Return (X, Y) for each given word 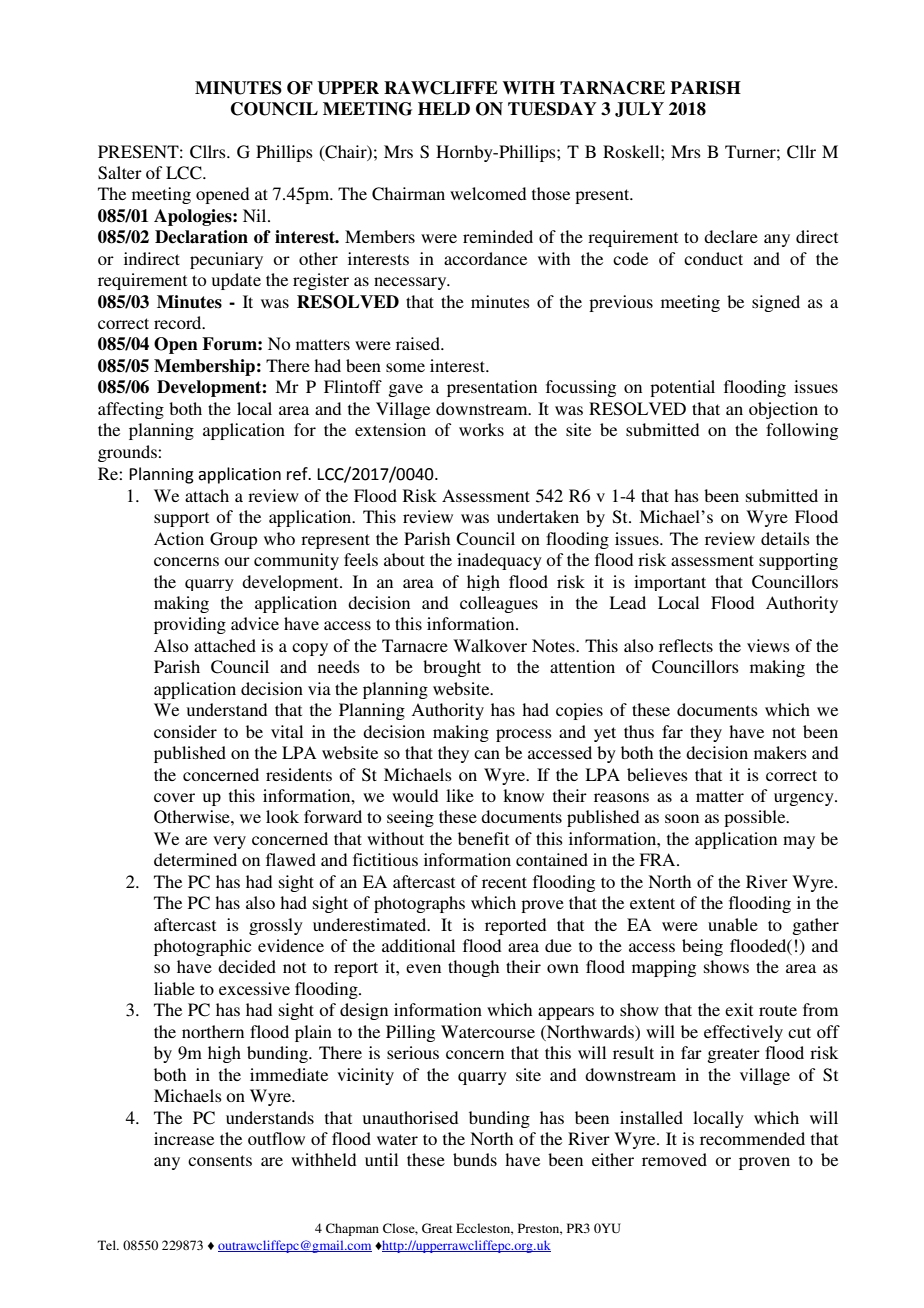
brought (452, 668)
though (473, 968)
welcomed (488, 193)
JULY (639, 109)
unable (733, 924)
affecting (131, 410)
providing (190, 625)
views (768, 645)
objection (783, 410)
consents (220, 1160)
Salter (120, 173)
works (481, 429)
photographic (202, 947)
